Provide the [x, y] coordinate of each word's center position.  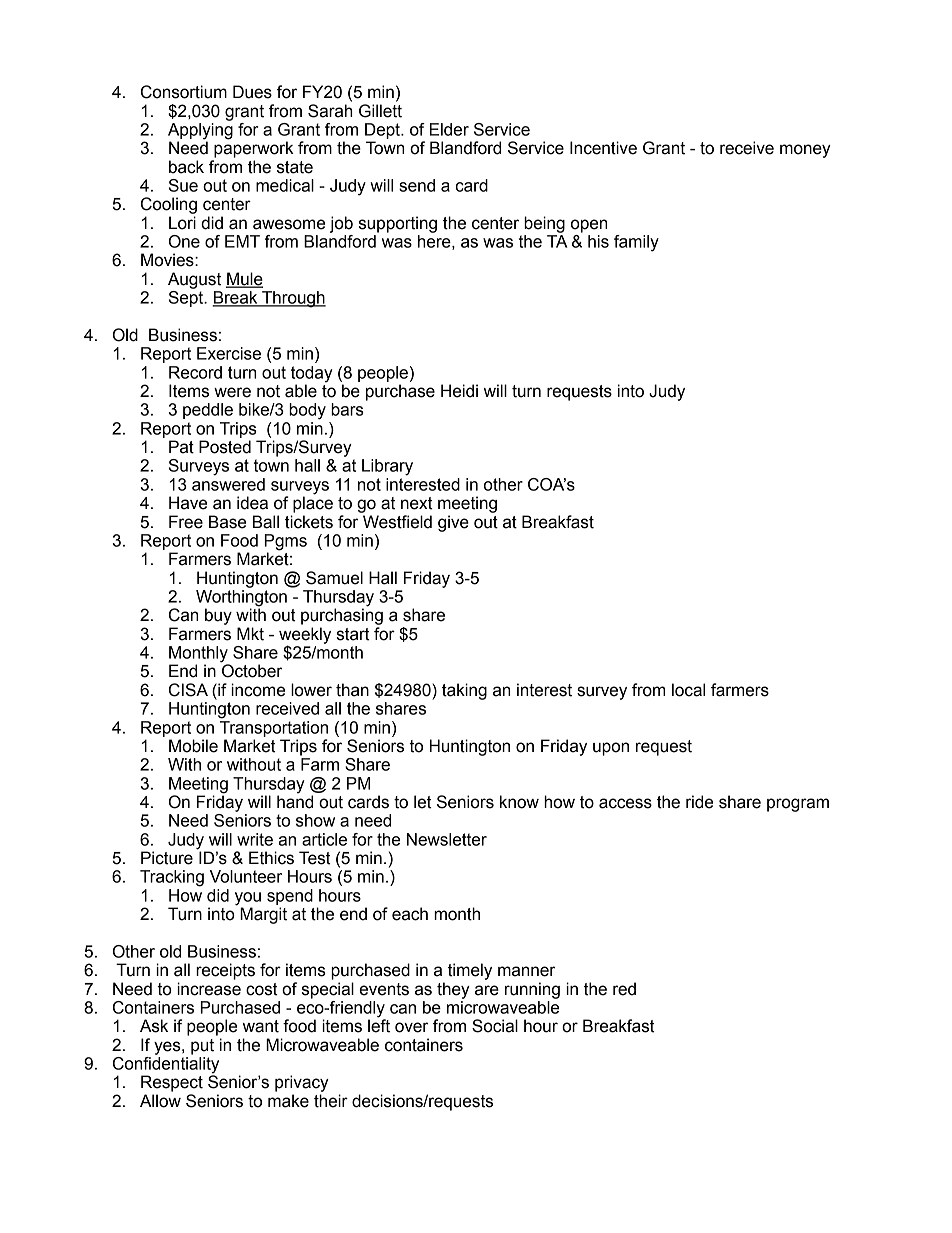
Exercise [229, 353]
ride [699, 802]
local [688, 690]
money [805, 151]
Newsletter [447, 839]
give [453, 523]
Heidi [459, 391]
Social [495, 1026]
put [202, 1047]
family [636, 243]
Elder [449, 129]
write [255, 839]
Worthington [241, 599]
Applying [200, 131]
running [532, 990]
